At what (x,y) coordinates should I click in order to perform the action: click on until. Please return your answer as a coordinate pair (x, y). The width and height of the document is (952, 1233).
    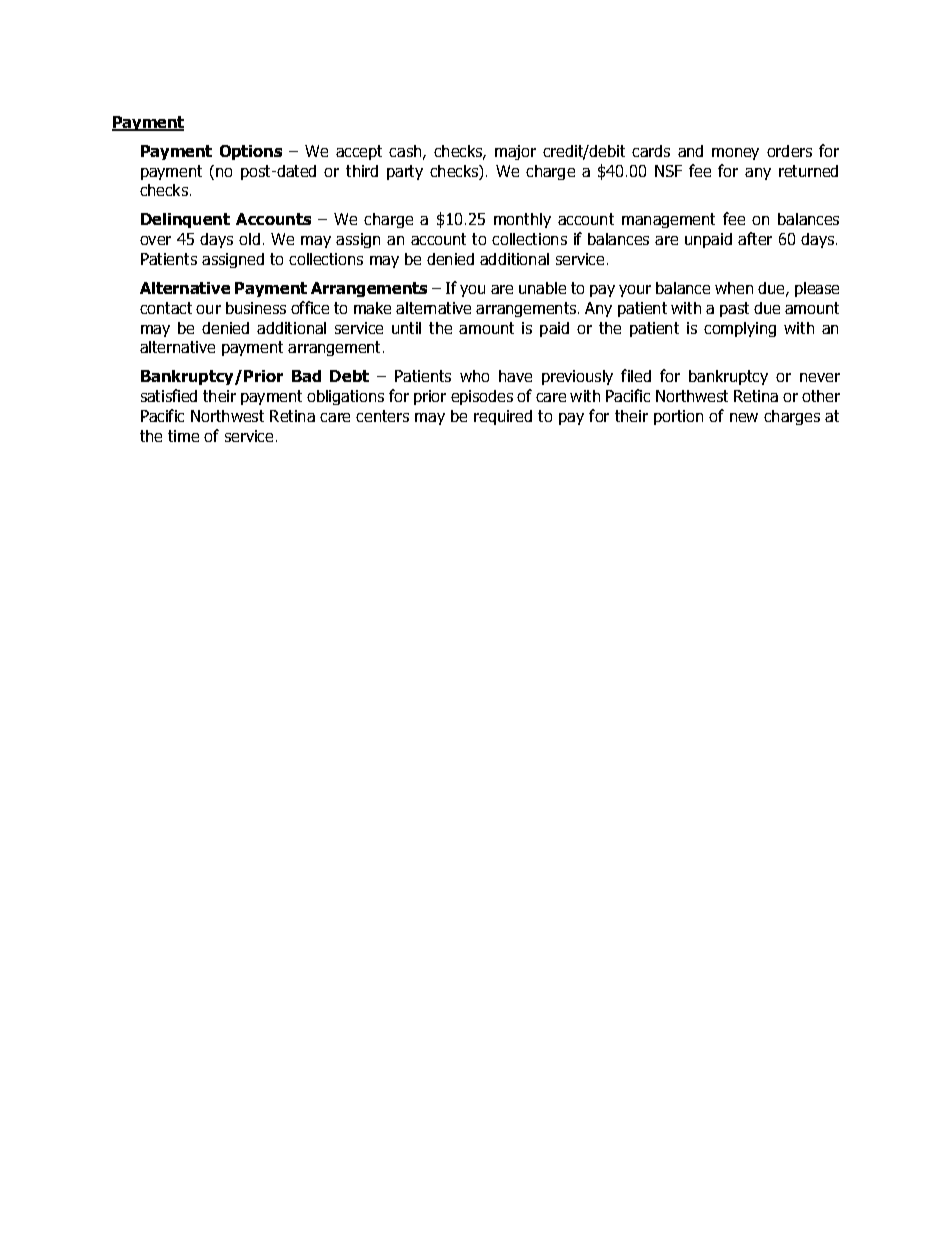
    Looking at the image, I should click on (406, 328).
